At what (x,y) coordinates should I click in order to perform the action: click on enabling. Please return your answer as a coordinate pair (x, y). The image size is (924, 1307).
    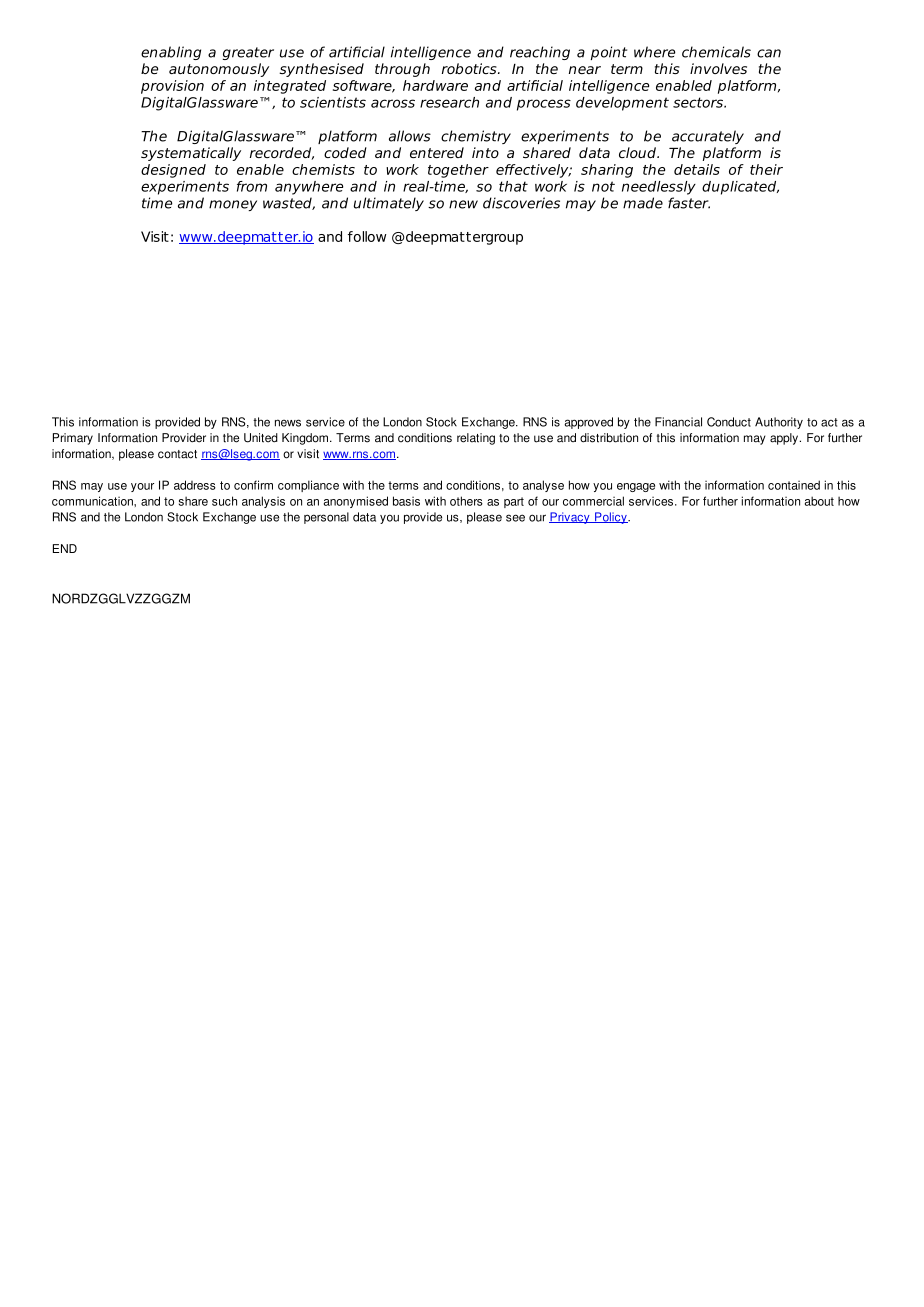
    Looking at the image, I should click on (171, 53).
